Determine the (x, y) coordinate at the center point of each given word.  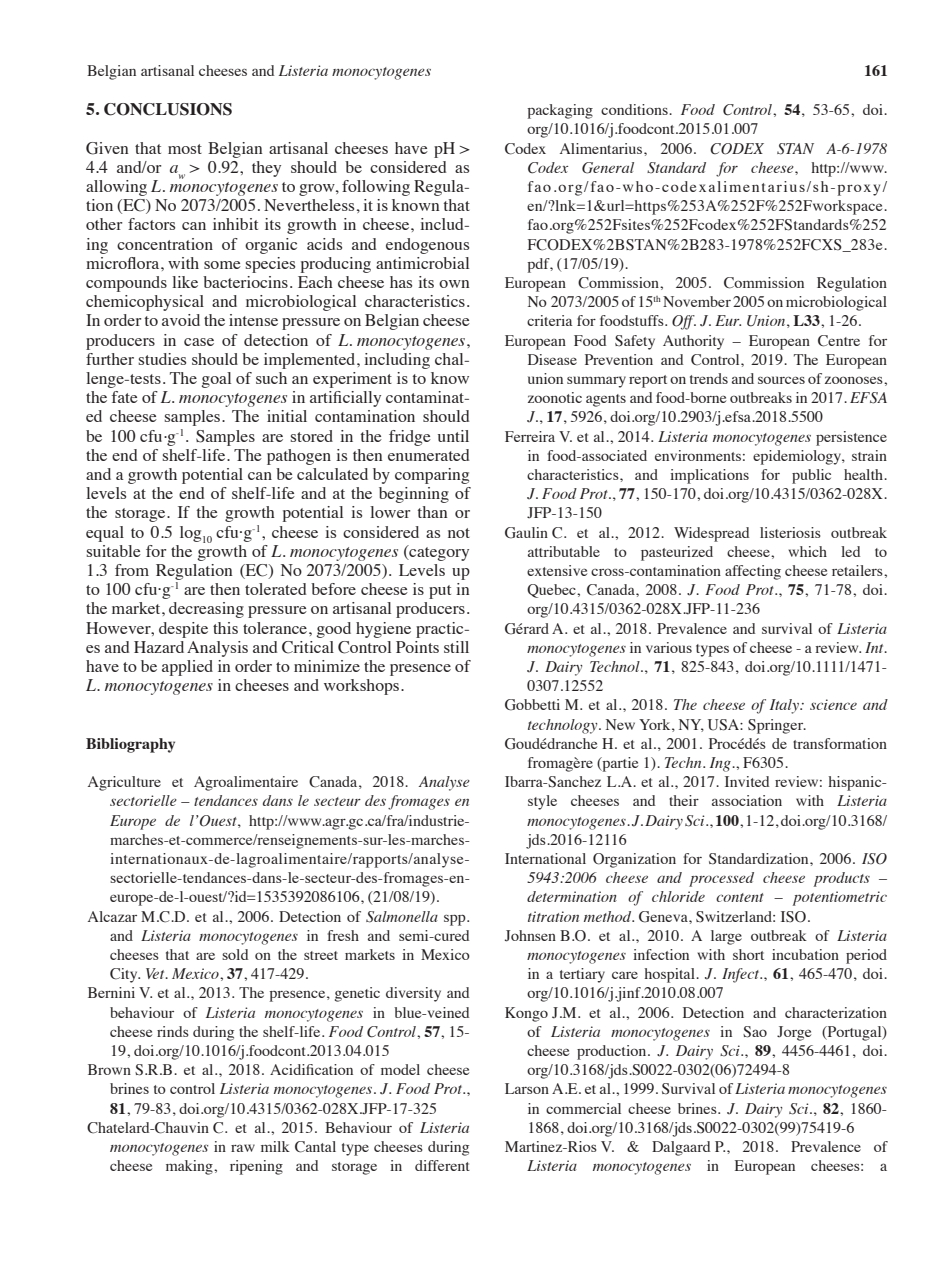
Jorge (794, 1033)
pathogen (299, 457)
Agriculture (124, 783)
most (185, 149)
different (442, 1165)
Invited (747, 781)
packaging (560, 111)
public (811, 476)
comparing (432, 476)
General (608, 168)
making (190, 1167)
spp (456, 920)
